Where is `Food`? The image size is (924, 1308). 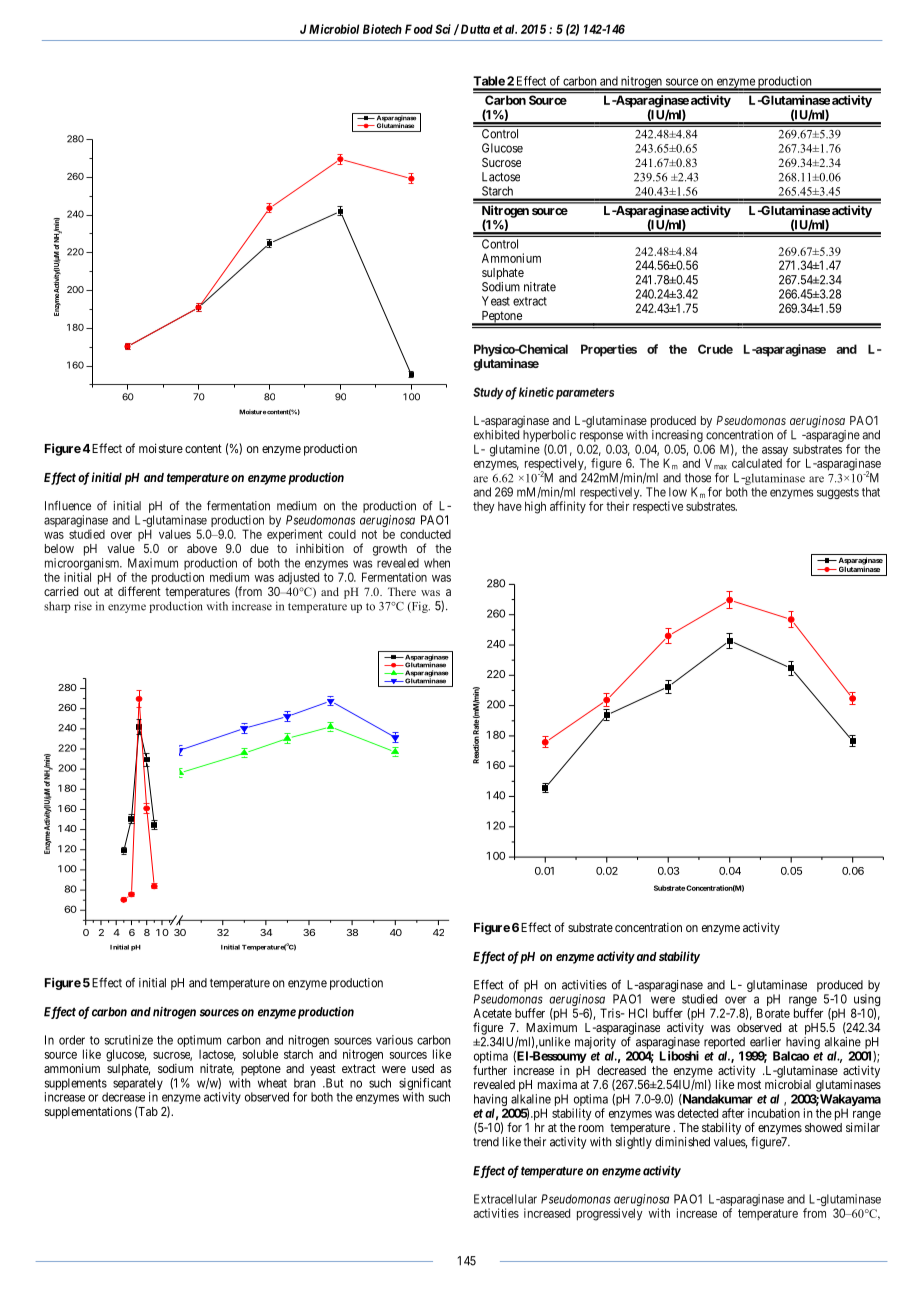 Food is located at coordinates (419, 29).
